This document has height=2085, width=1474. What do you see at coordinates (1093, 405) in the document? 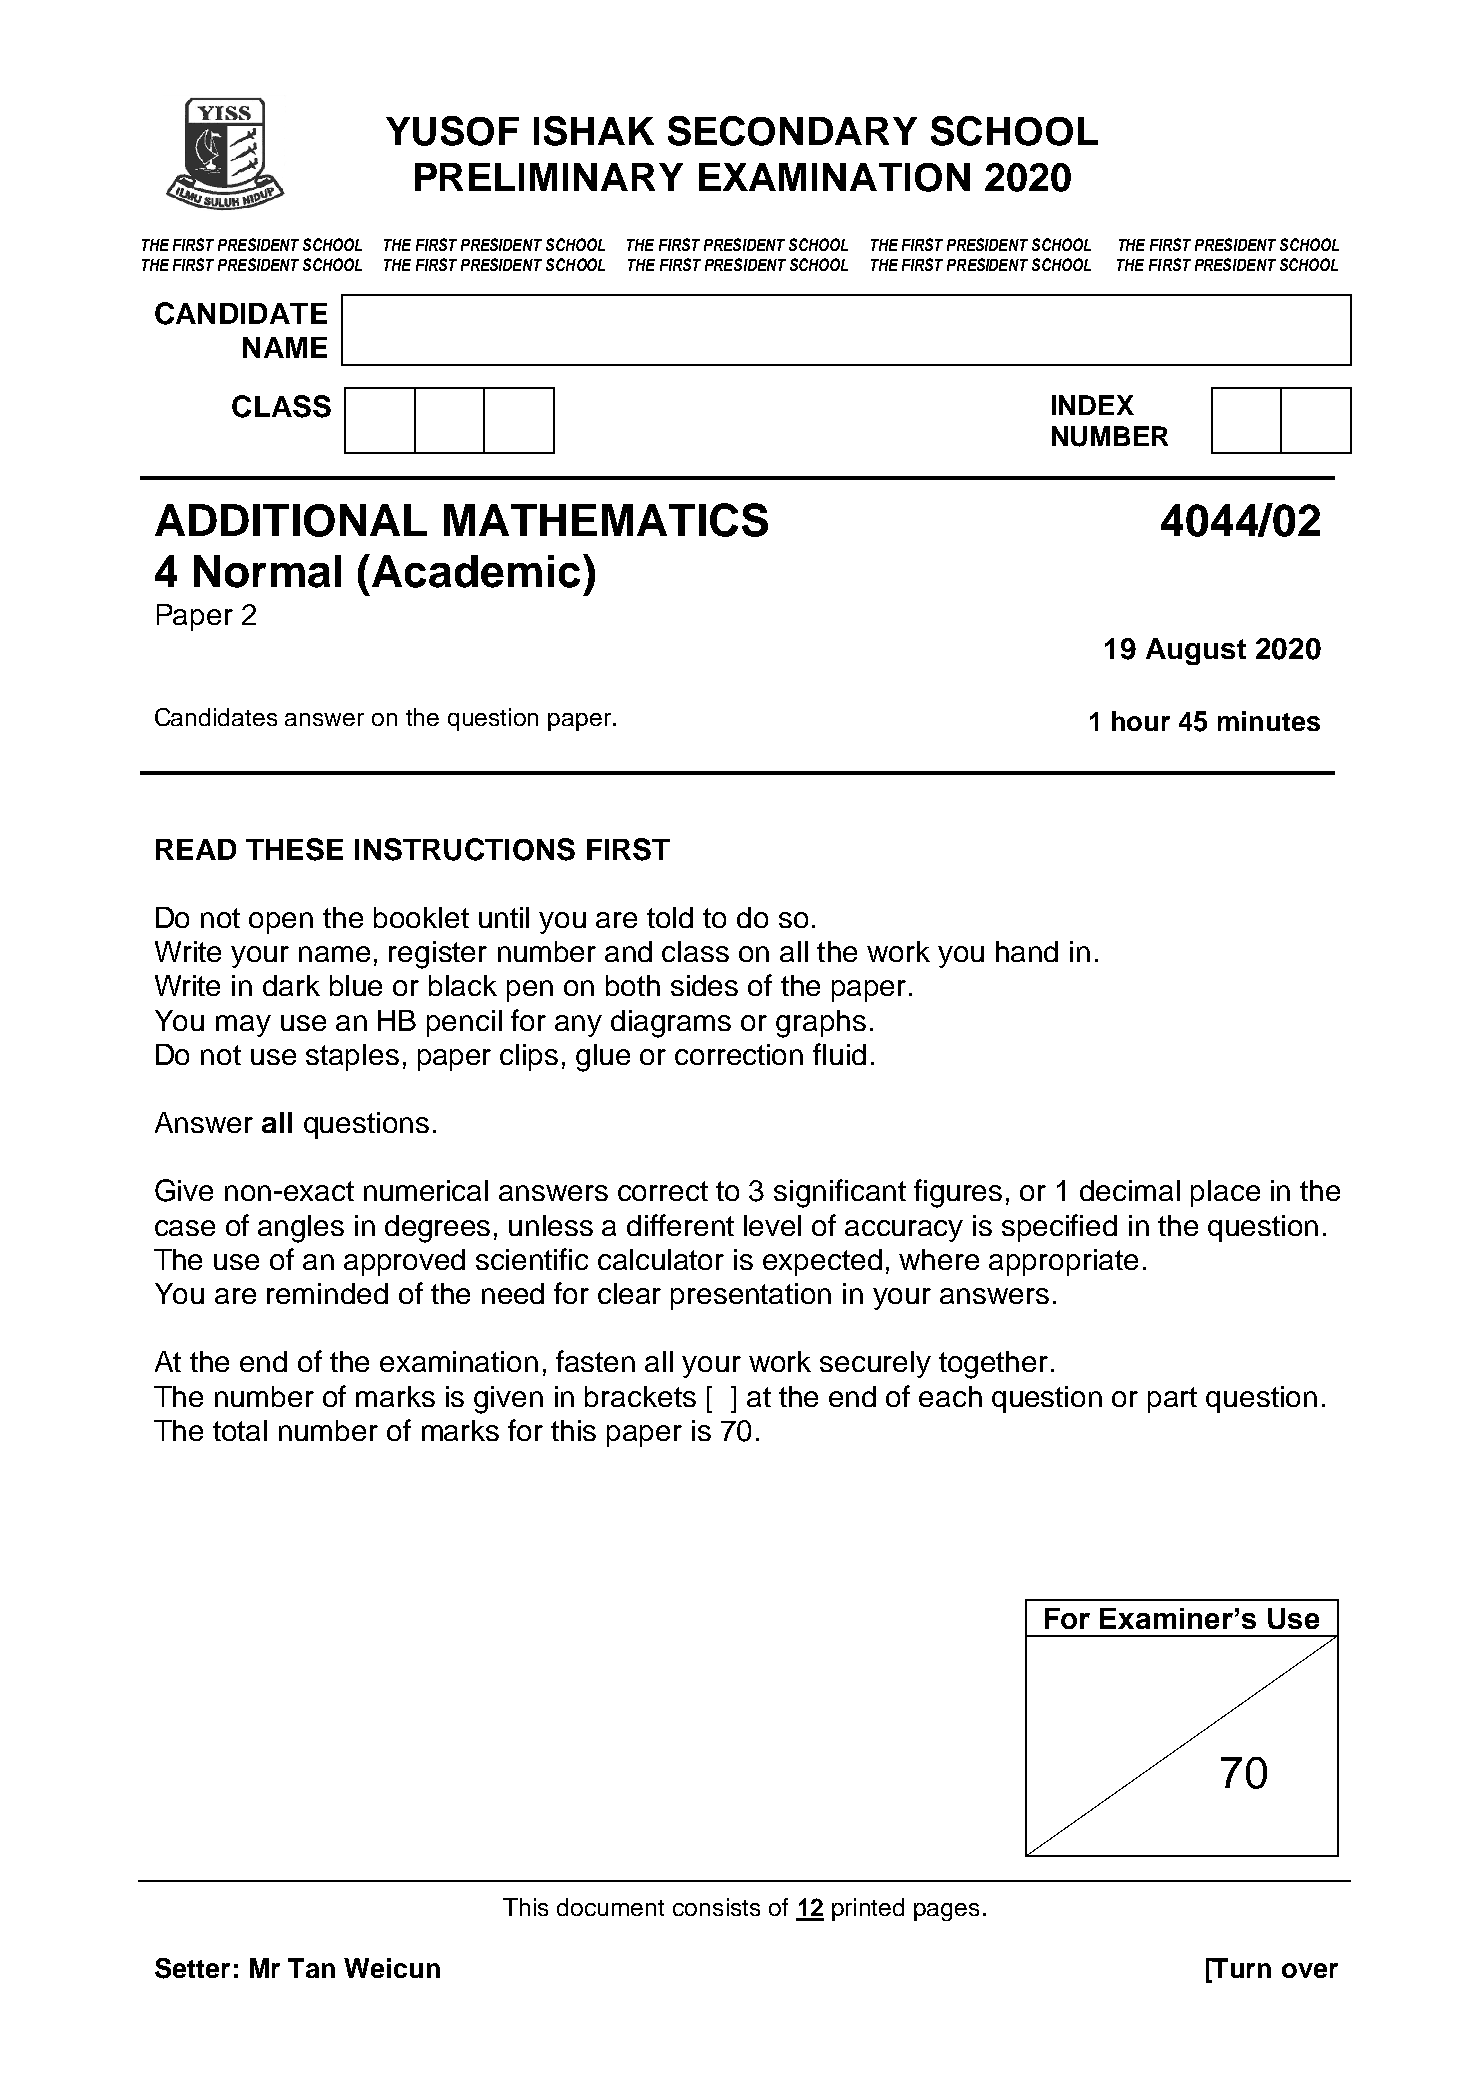
I see `INDEX` at bounding box center [1093, 405].
